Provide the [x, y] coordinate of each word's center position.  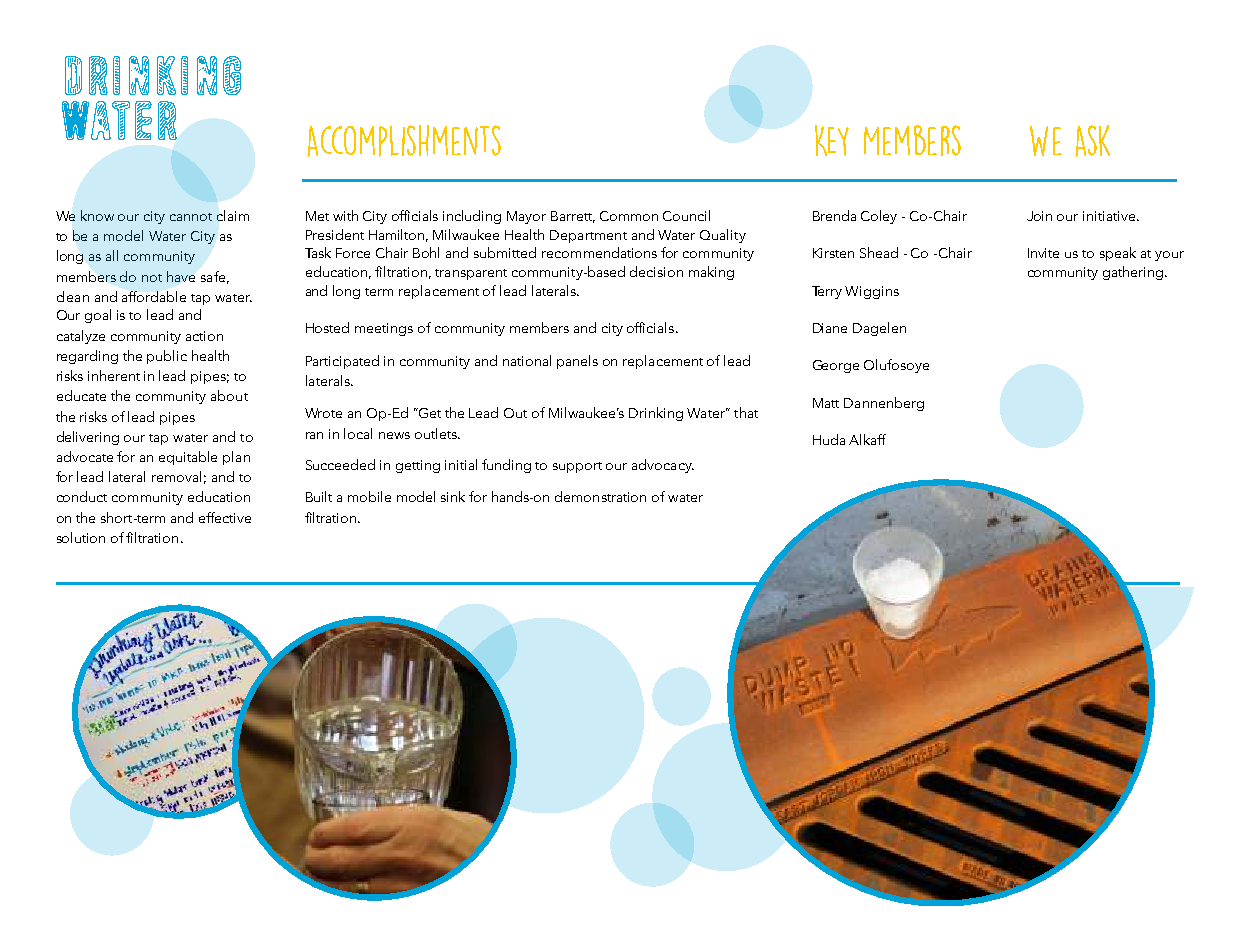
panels [577, 362]
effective [225, 517]
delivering [88, 438]
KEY [832, 140]
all [112, 255]
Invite [1043, 253]
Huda [829, 439]
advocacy [663, 466]
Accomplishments [404, 141]
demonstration [600, 496]
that [746, 412]
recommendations [599, 252]
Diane [830, 328]
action [204, 336]
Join [1039, 216]
